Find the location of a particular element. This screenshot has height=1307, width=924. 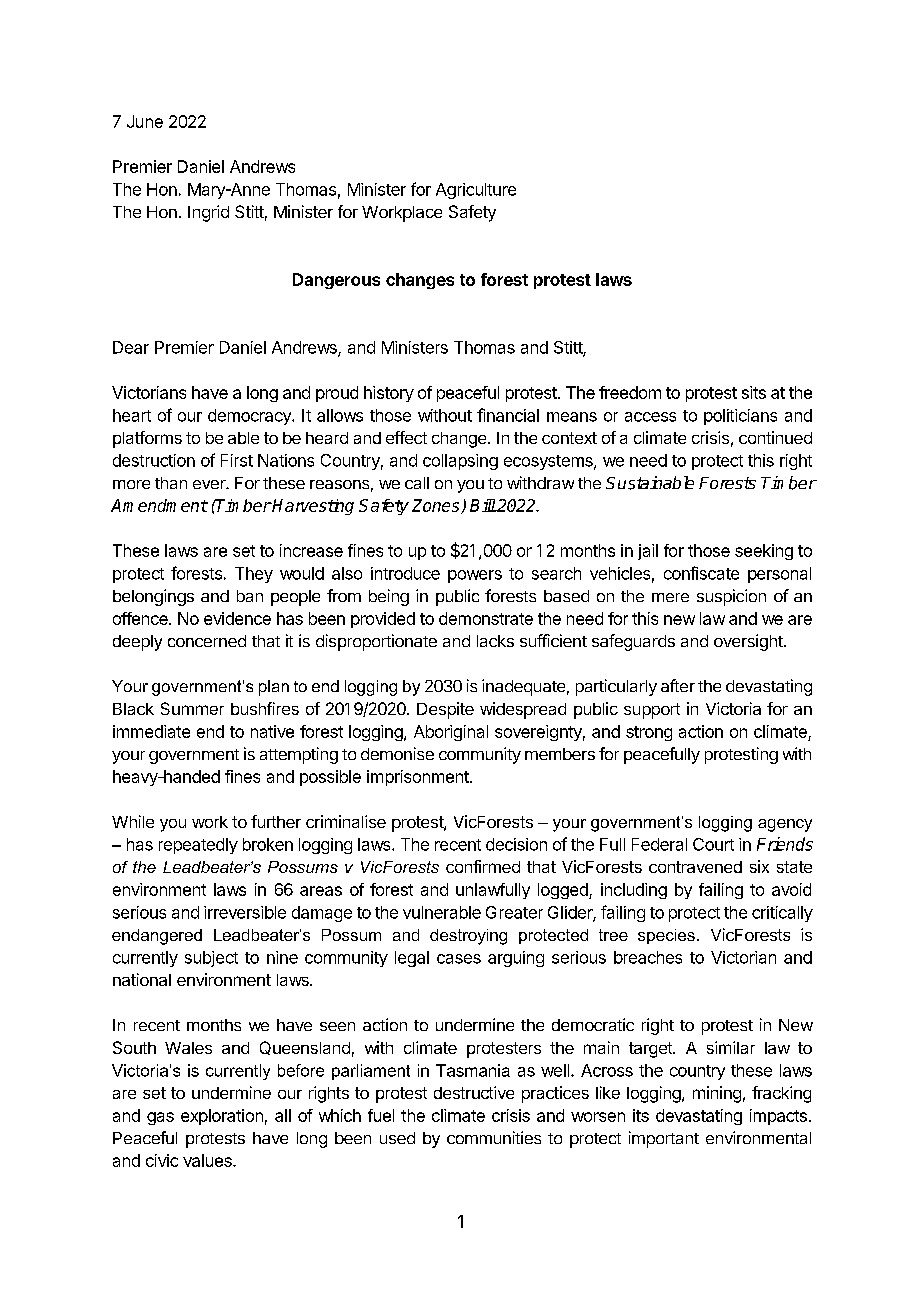

Agriculture is located at coordinates (476, 191).
